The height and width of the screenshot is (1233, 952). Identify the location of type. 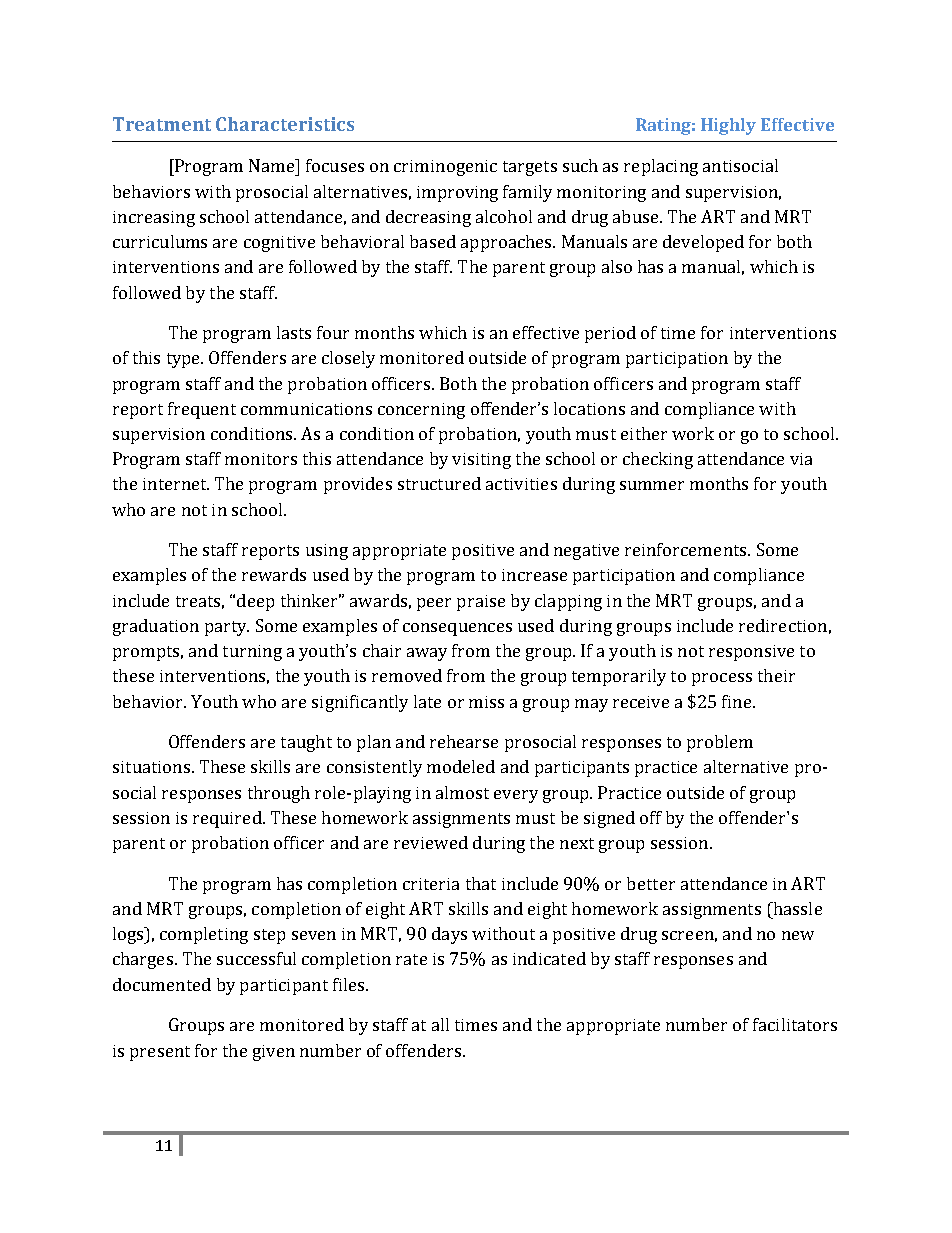
(185, 360).
